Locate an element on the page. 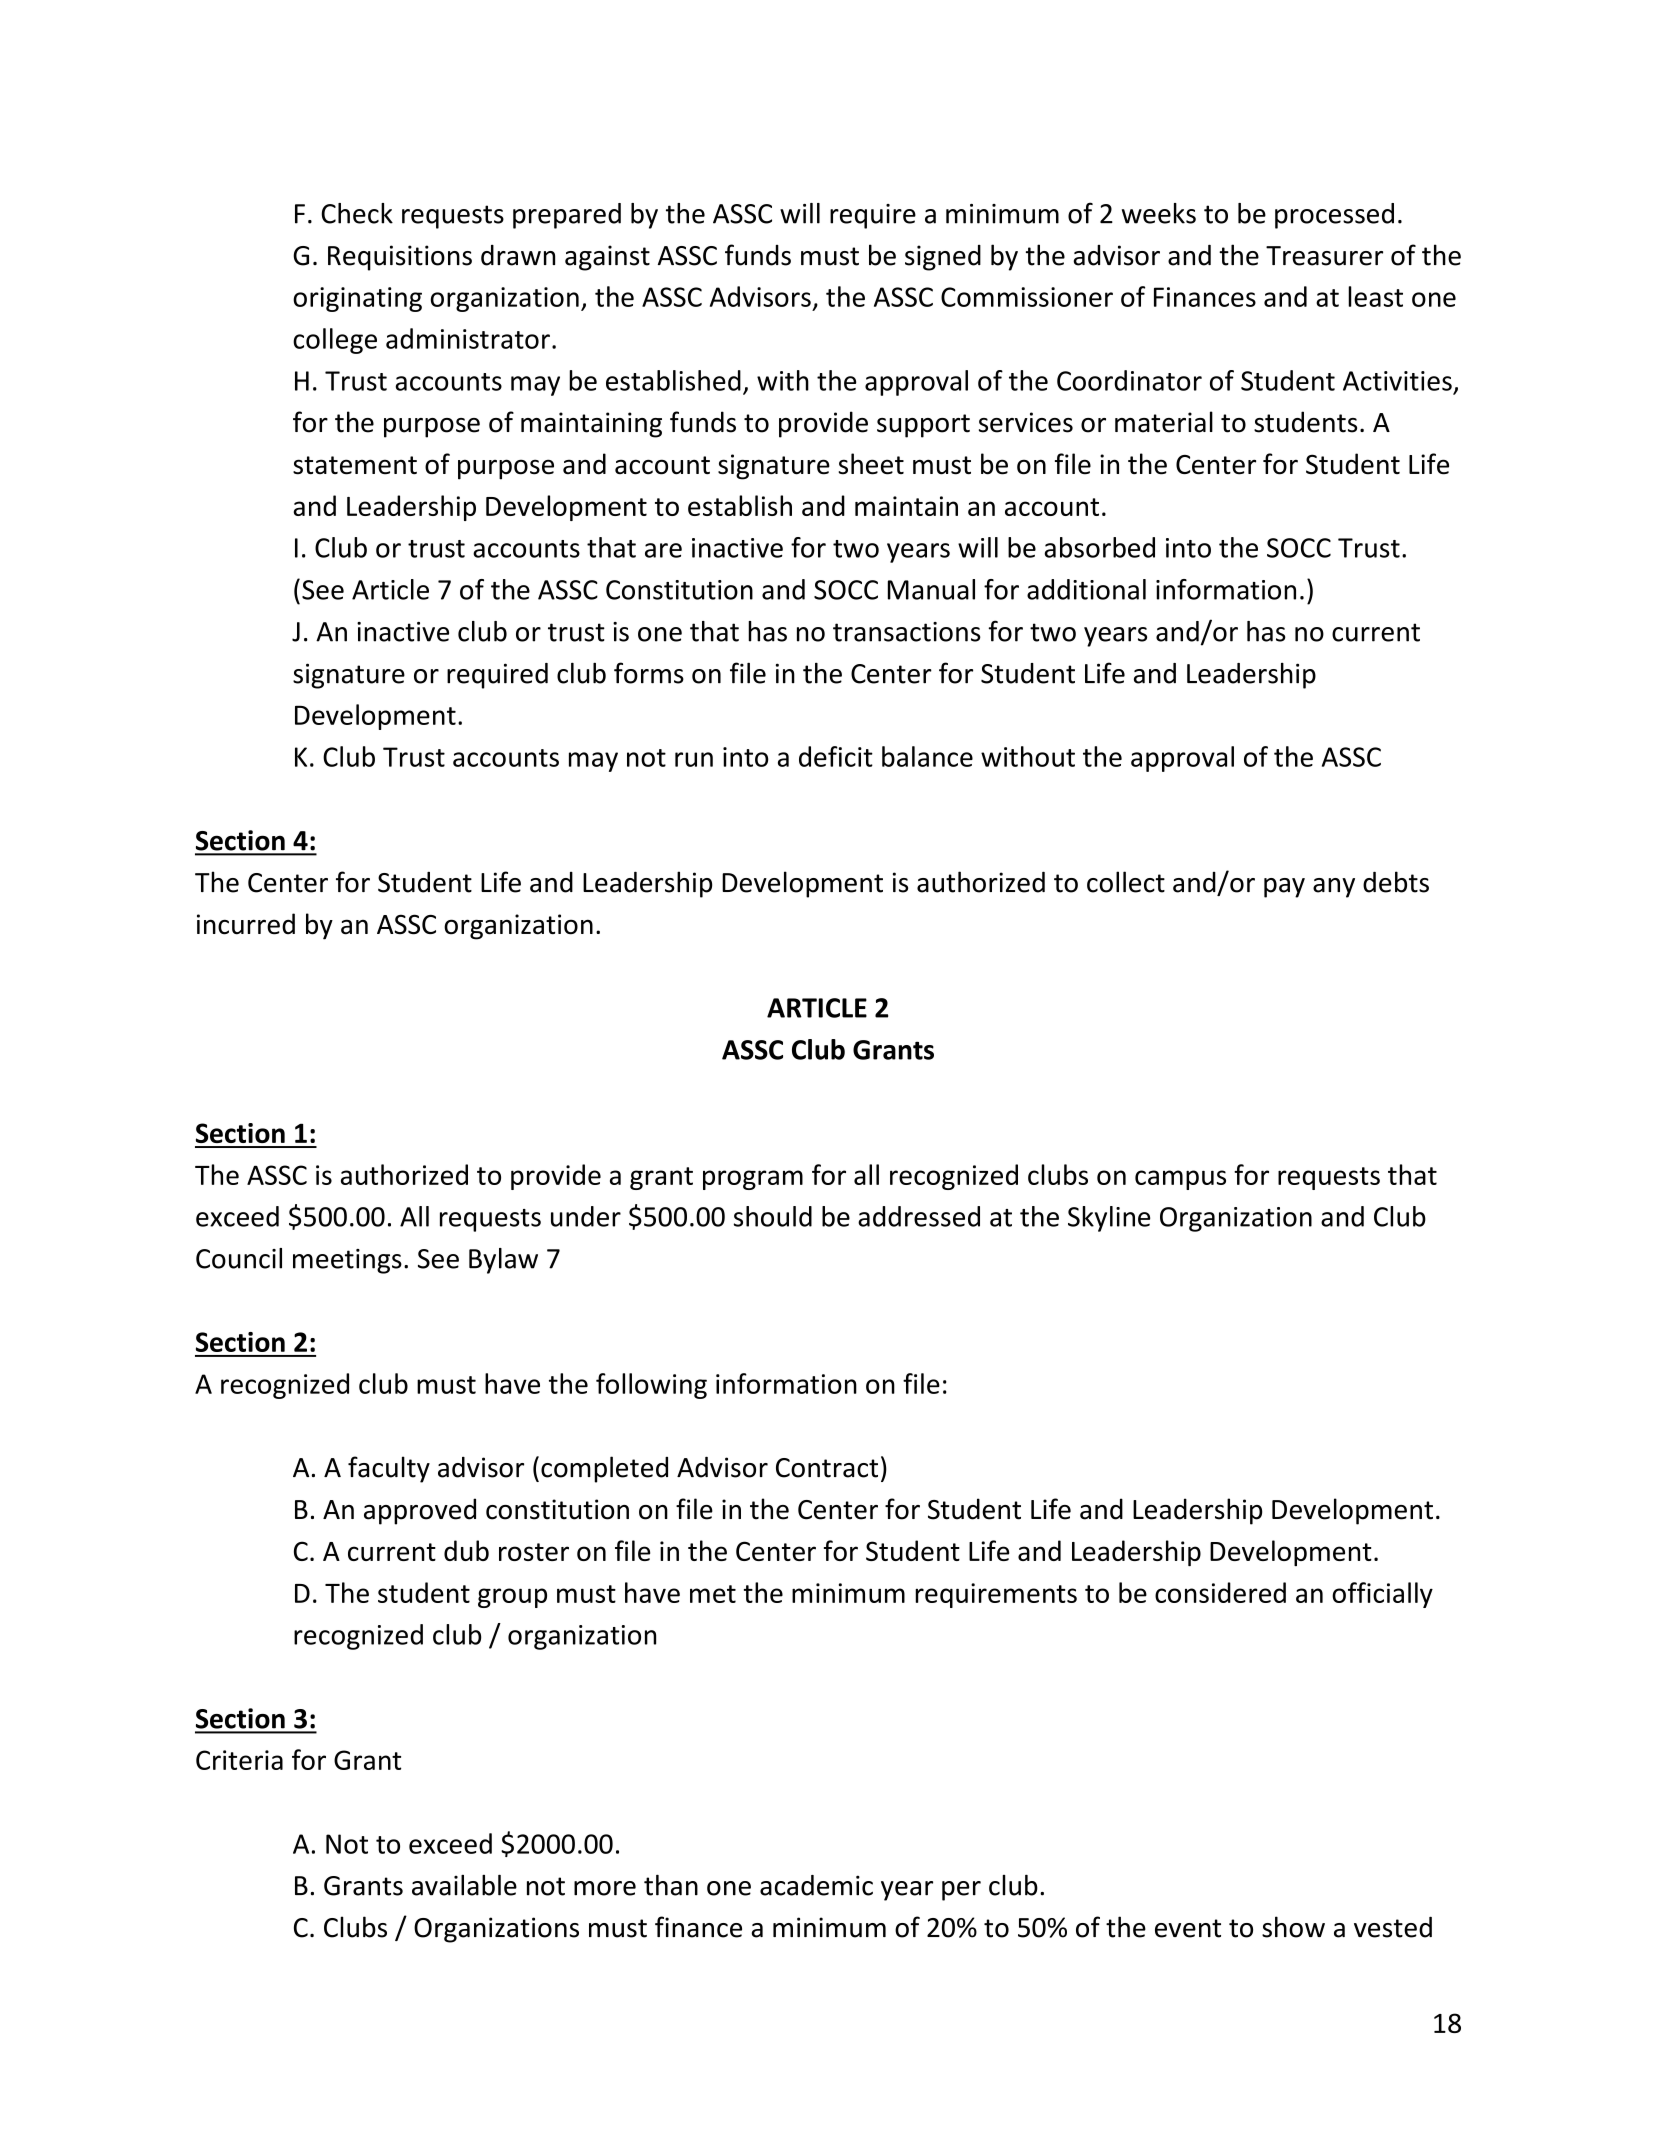 The width and height of the document is (1657, 2144). Skyline is located at coordinates (1109, 1219).
